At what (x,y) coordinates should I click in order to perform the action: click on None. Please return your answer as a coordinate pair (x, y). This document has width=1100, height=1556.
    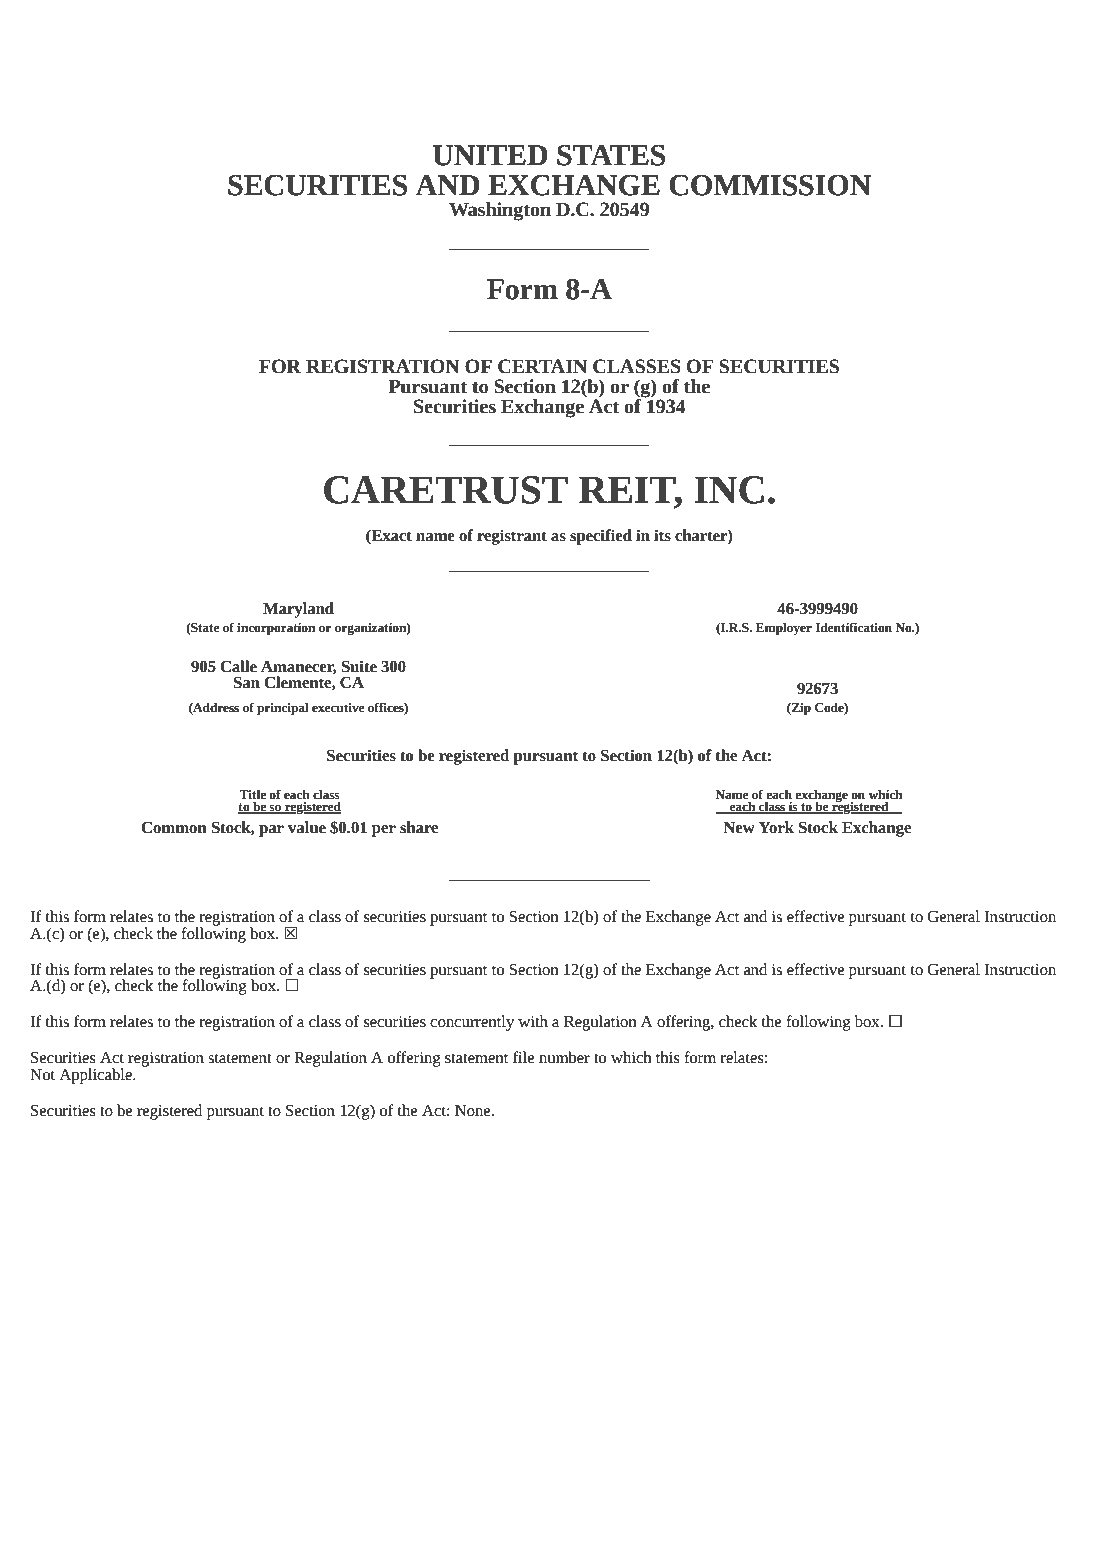
    Looking at the image, I should click on (474, 1111).
